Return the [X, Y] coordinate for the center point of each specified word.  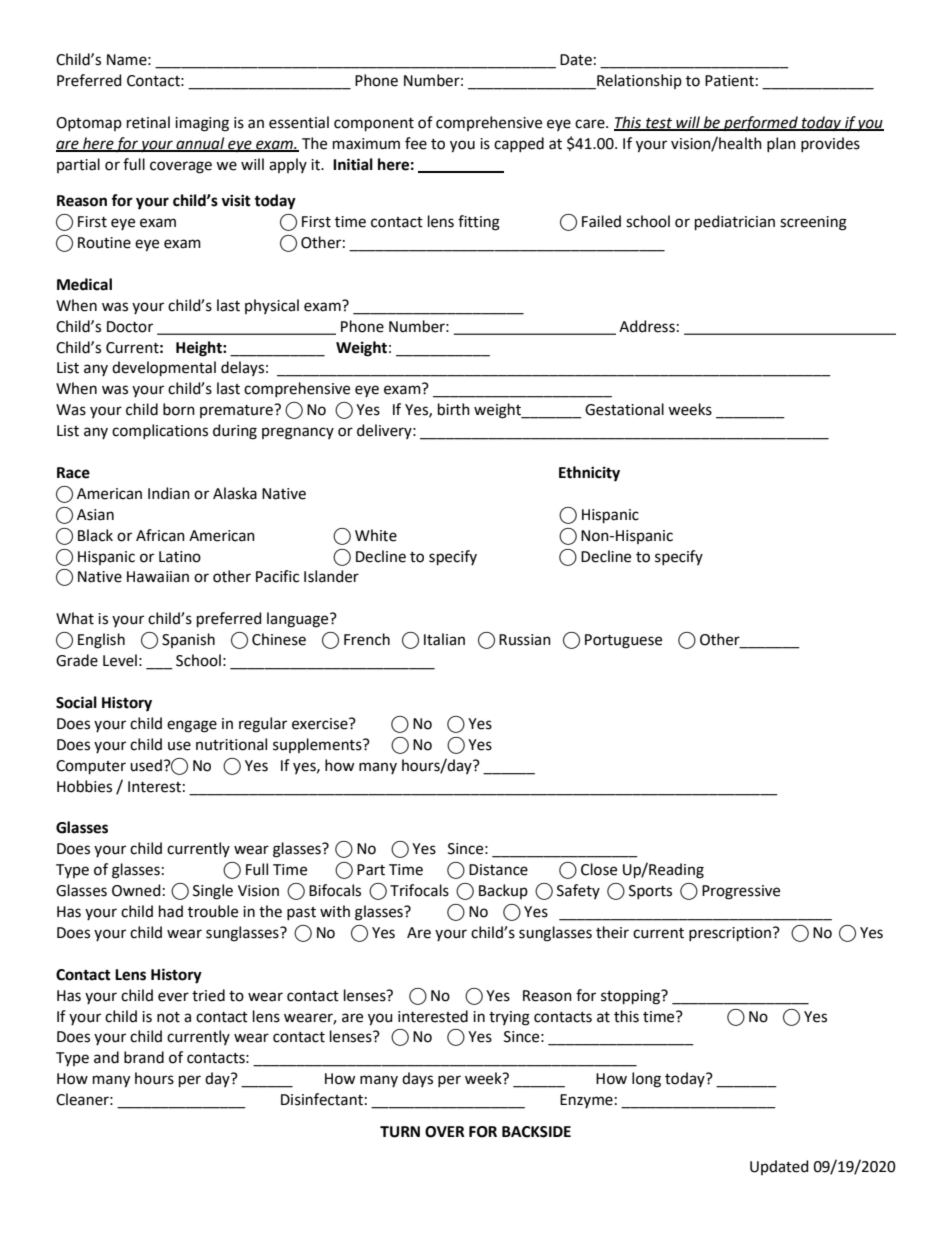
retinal [148, 122]
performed [761, 124]
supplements [318, 745]
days [417, 1079]
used [146, 765]
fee [416, 143]
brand [144, 1057]
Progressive [741, 892]
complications [160, 431]
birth [454, 409]
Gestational [624, 409]
